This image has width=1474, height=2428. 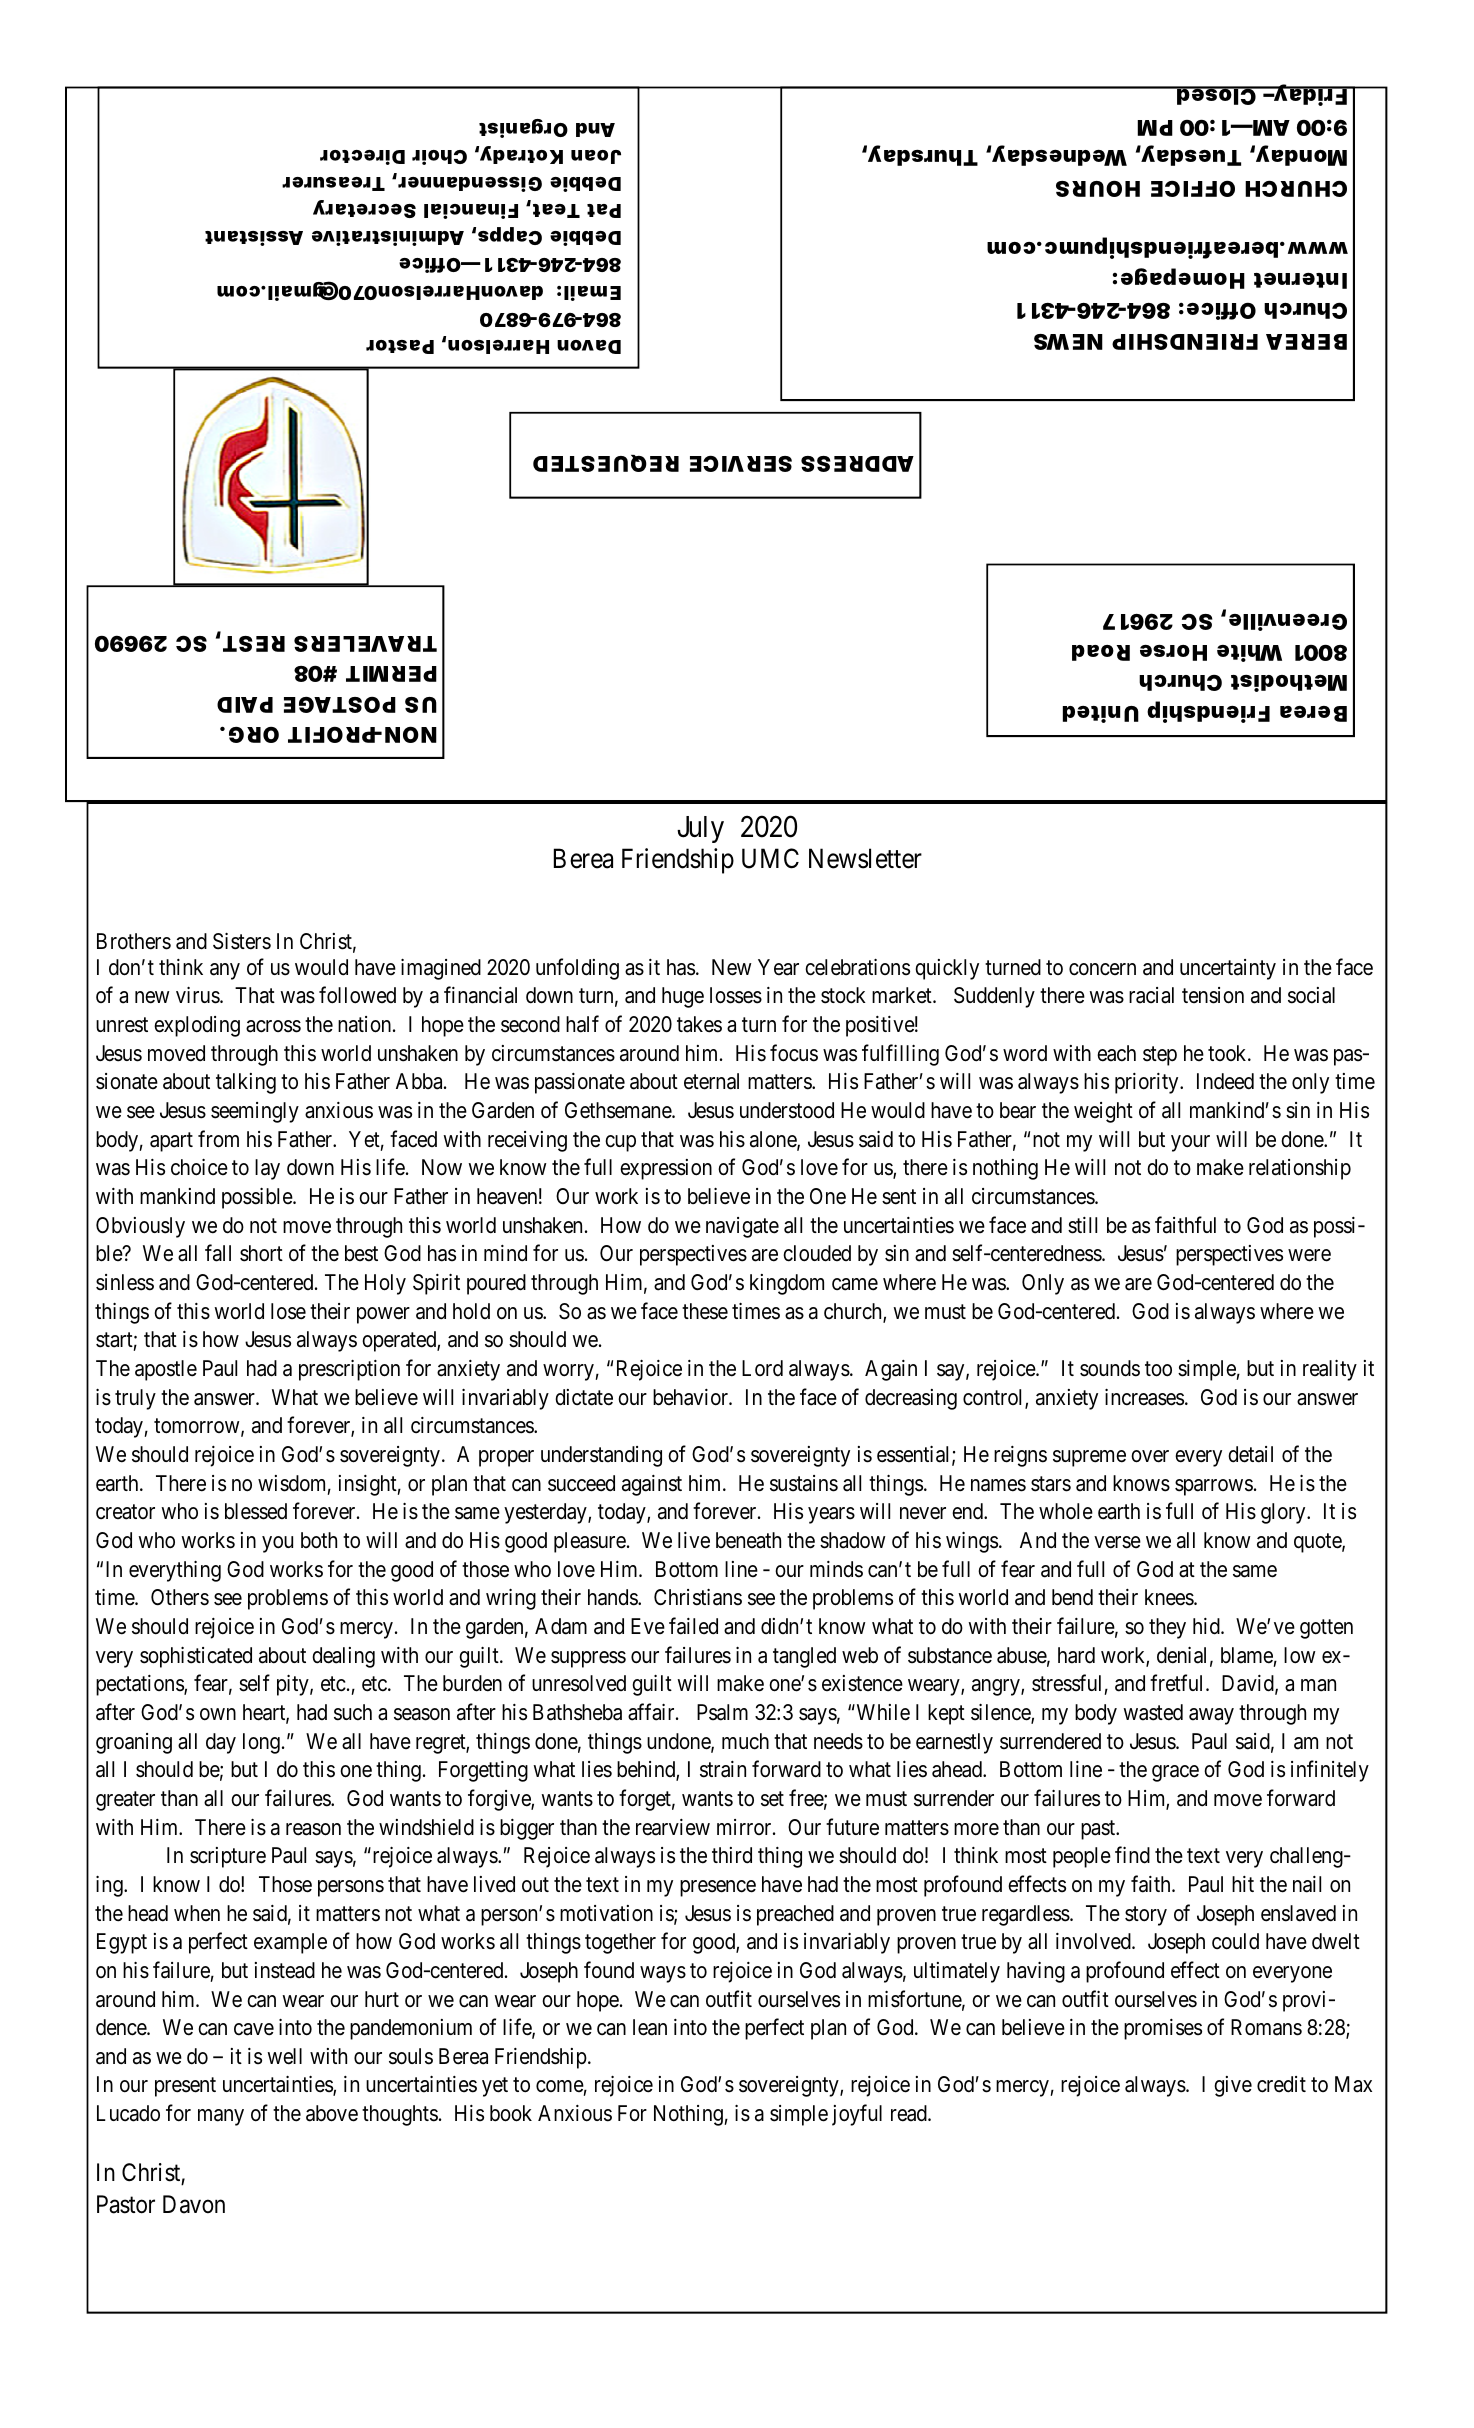 I want to click on sustains, so click(x=804, y=1483).
